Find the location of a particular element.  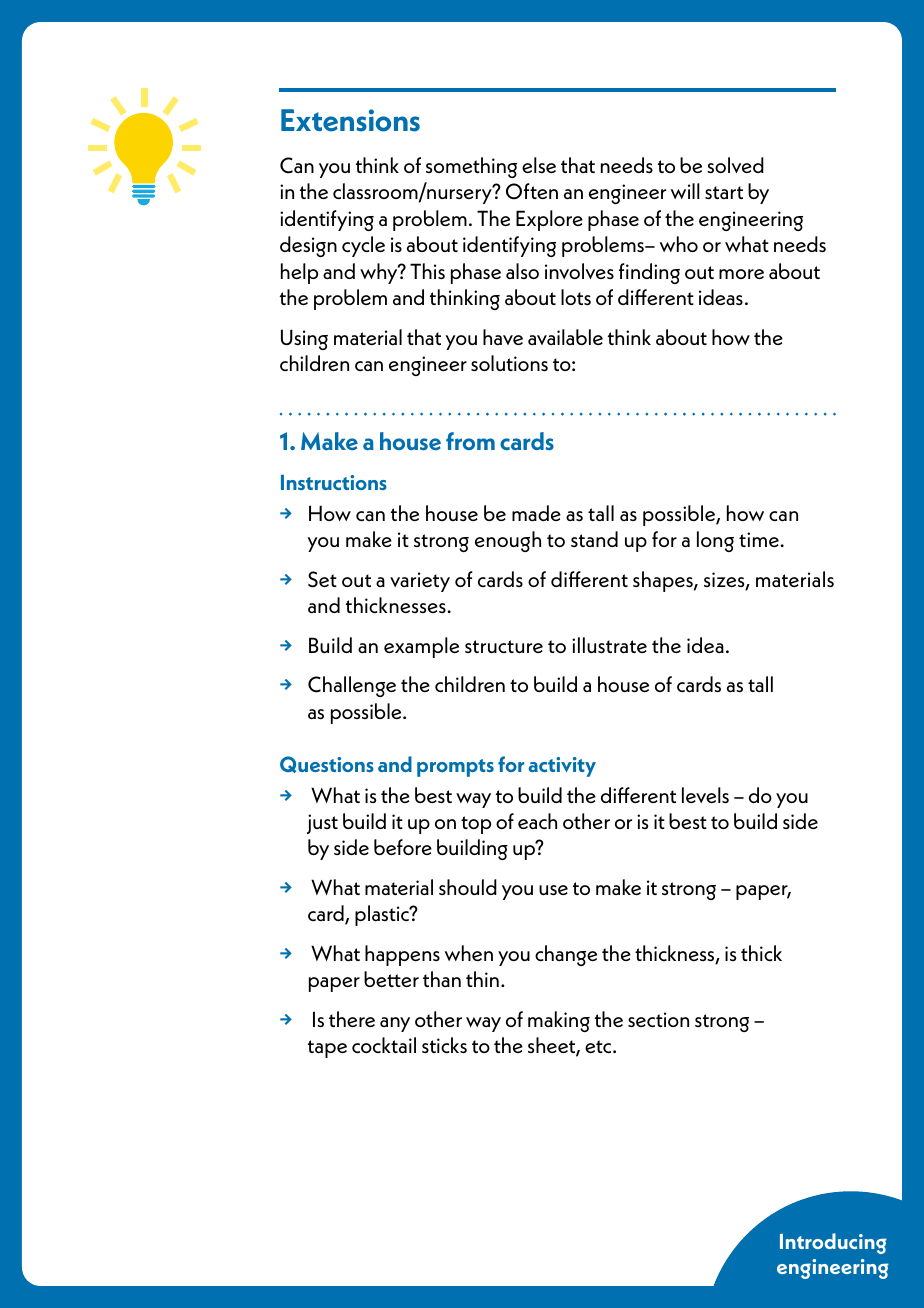

levels is located at coordinates (705, 795).
